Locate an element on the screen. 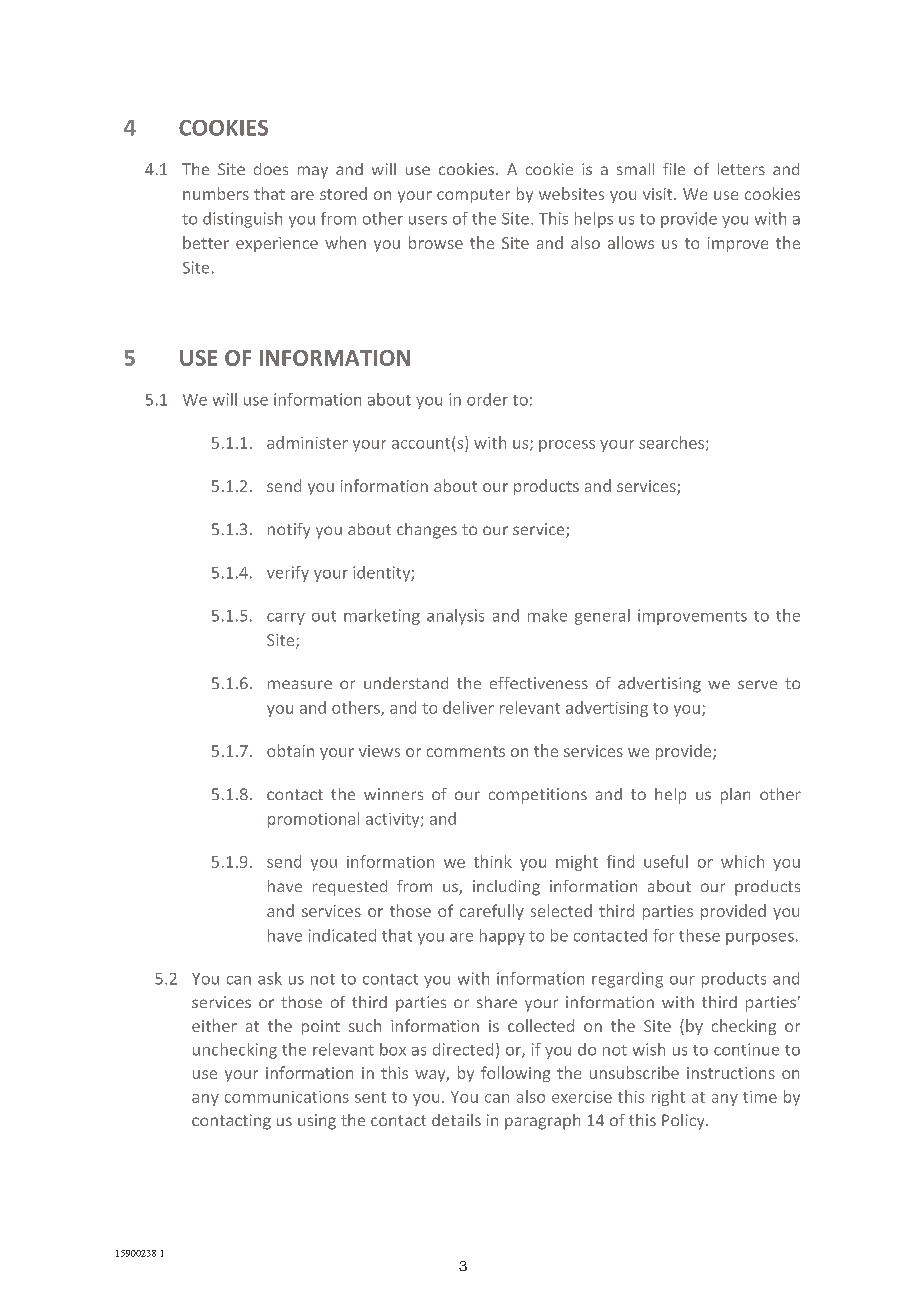  changes is located at coordinates (427, 531).
